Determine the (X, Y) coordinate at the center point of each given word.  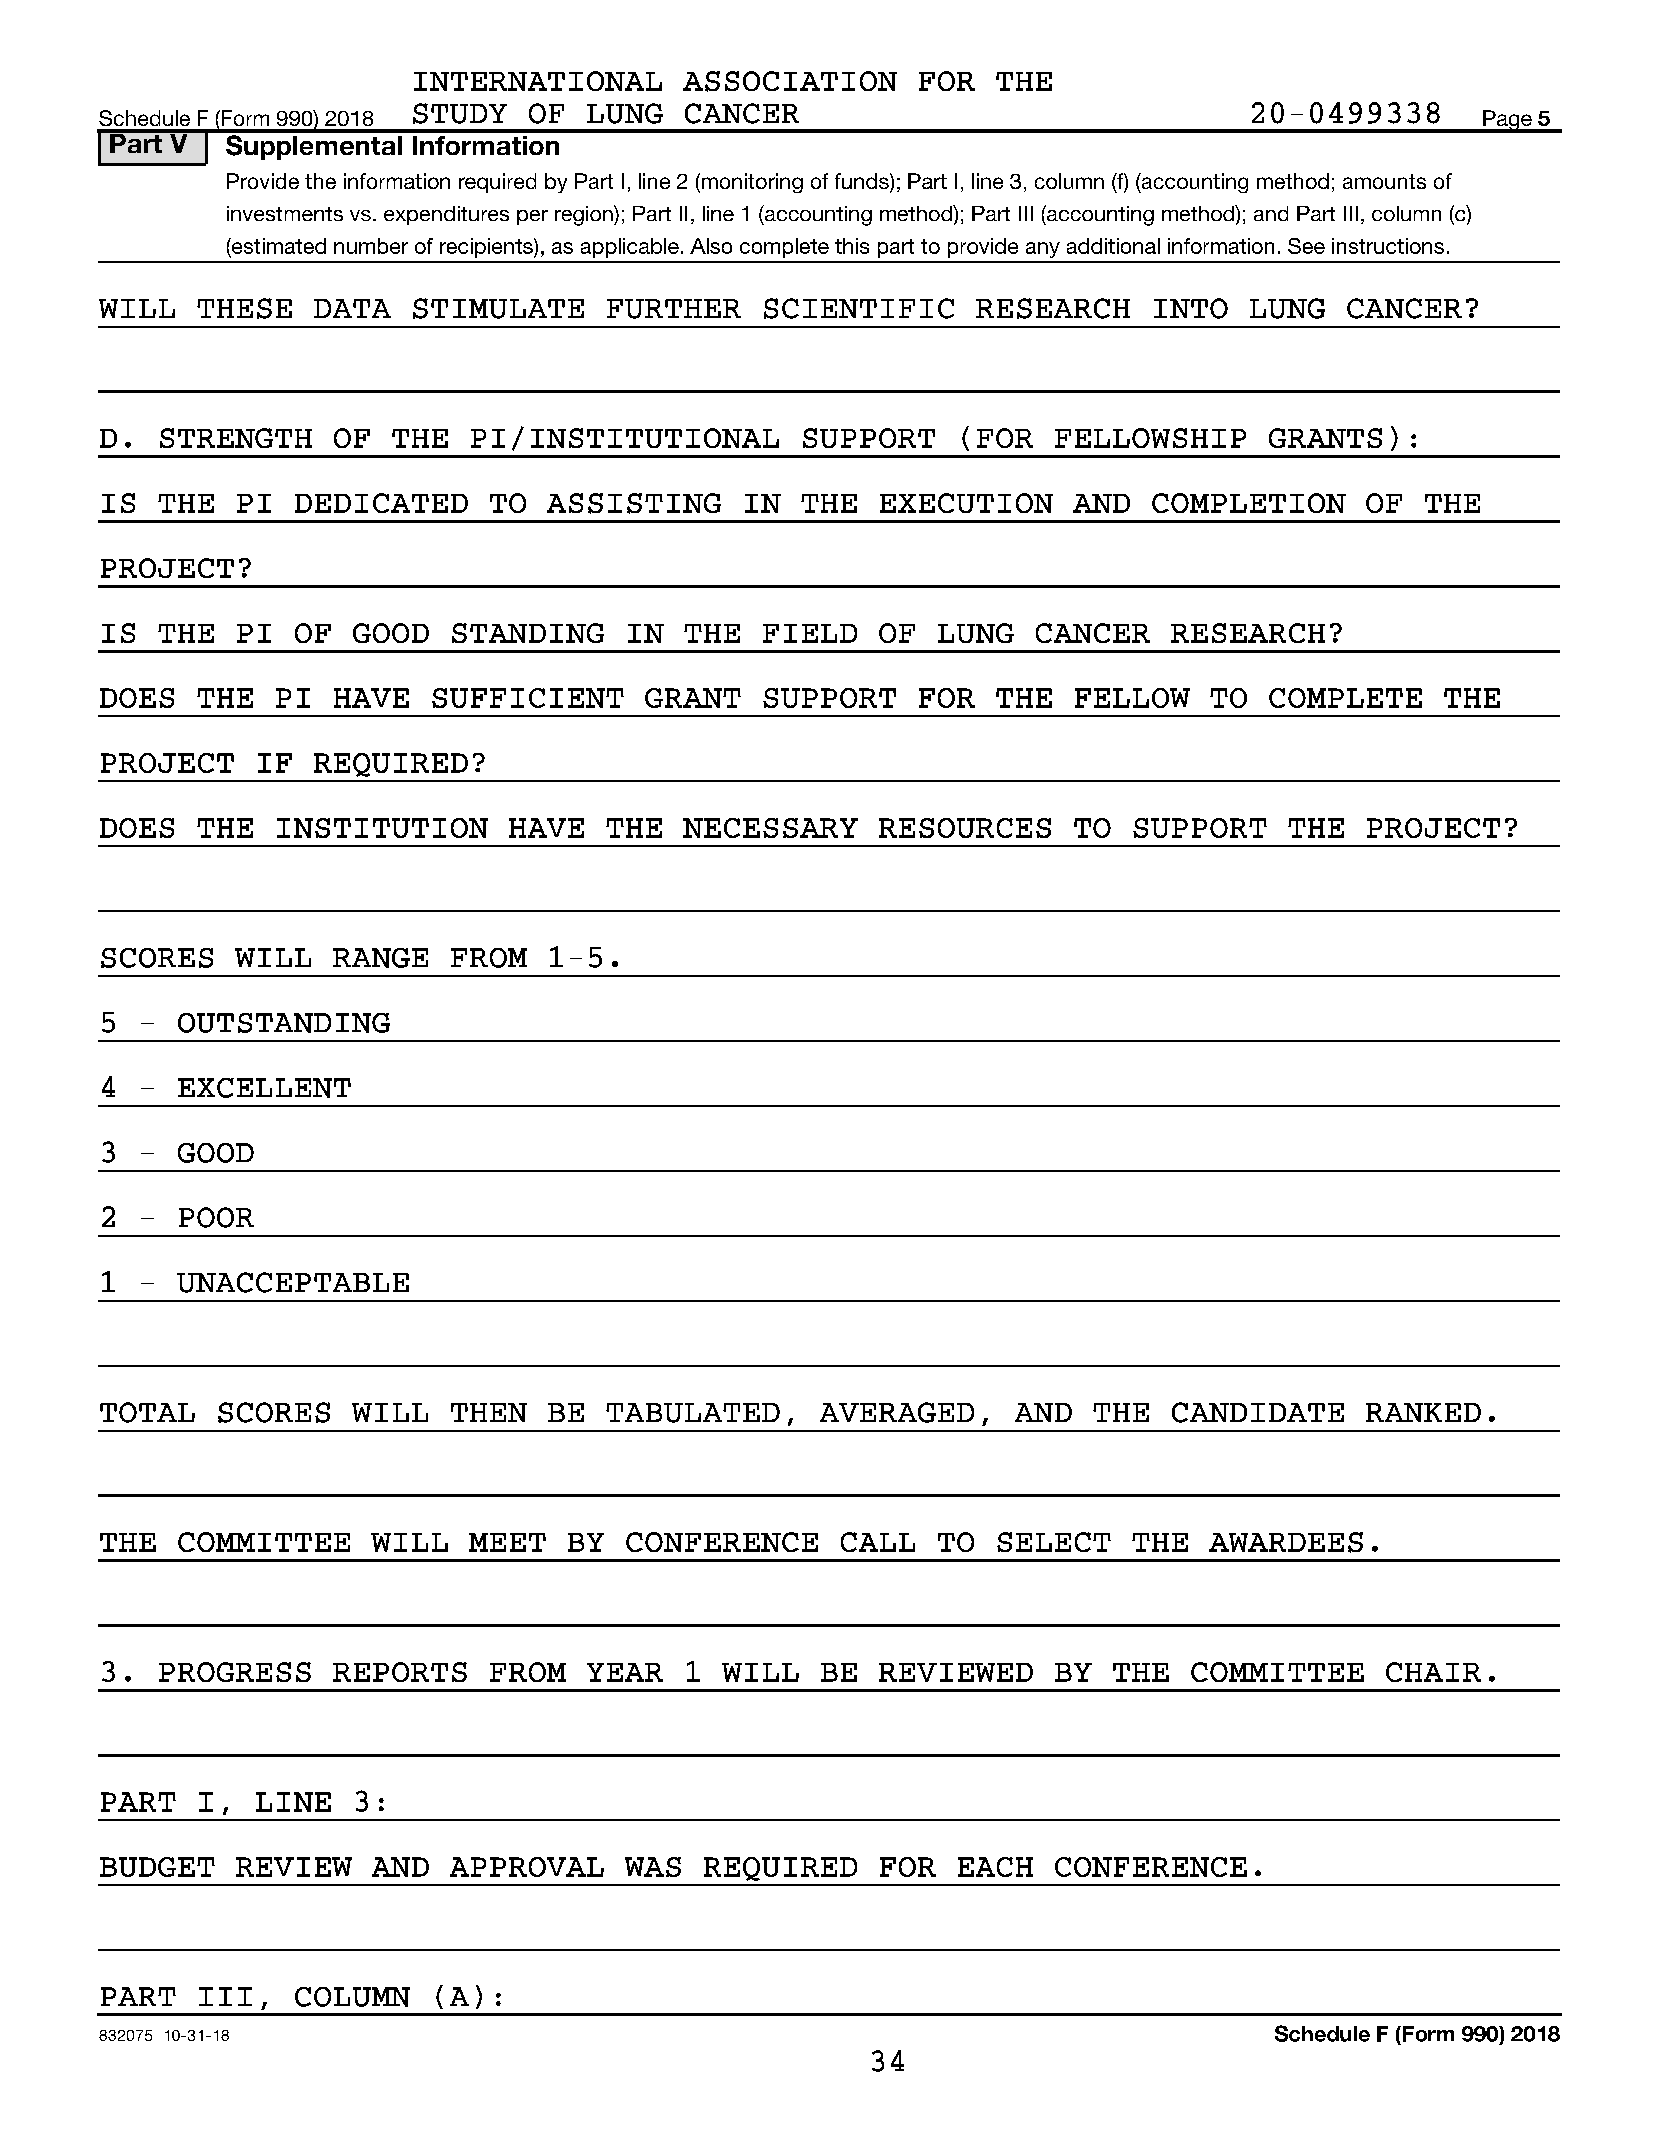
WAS (653, 1867)
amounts (1384, 181)
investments (285, 213)
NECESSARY (770, 828)
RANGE (380, 958)
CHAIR (1433, 1672)
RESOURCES (965, 828)
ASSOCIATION (790, 81)
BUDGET (157, 1867)
